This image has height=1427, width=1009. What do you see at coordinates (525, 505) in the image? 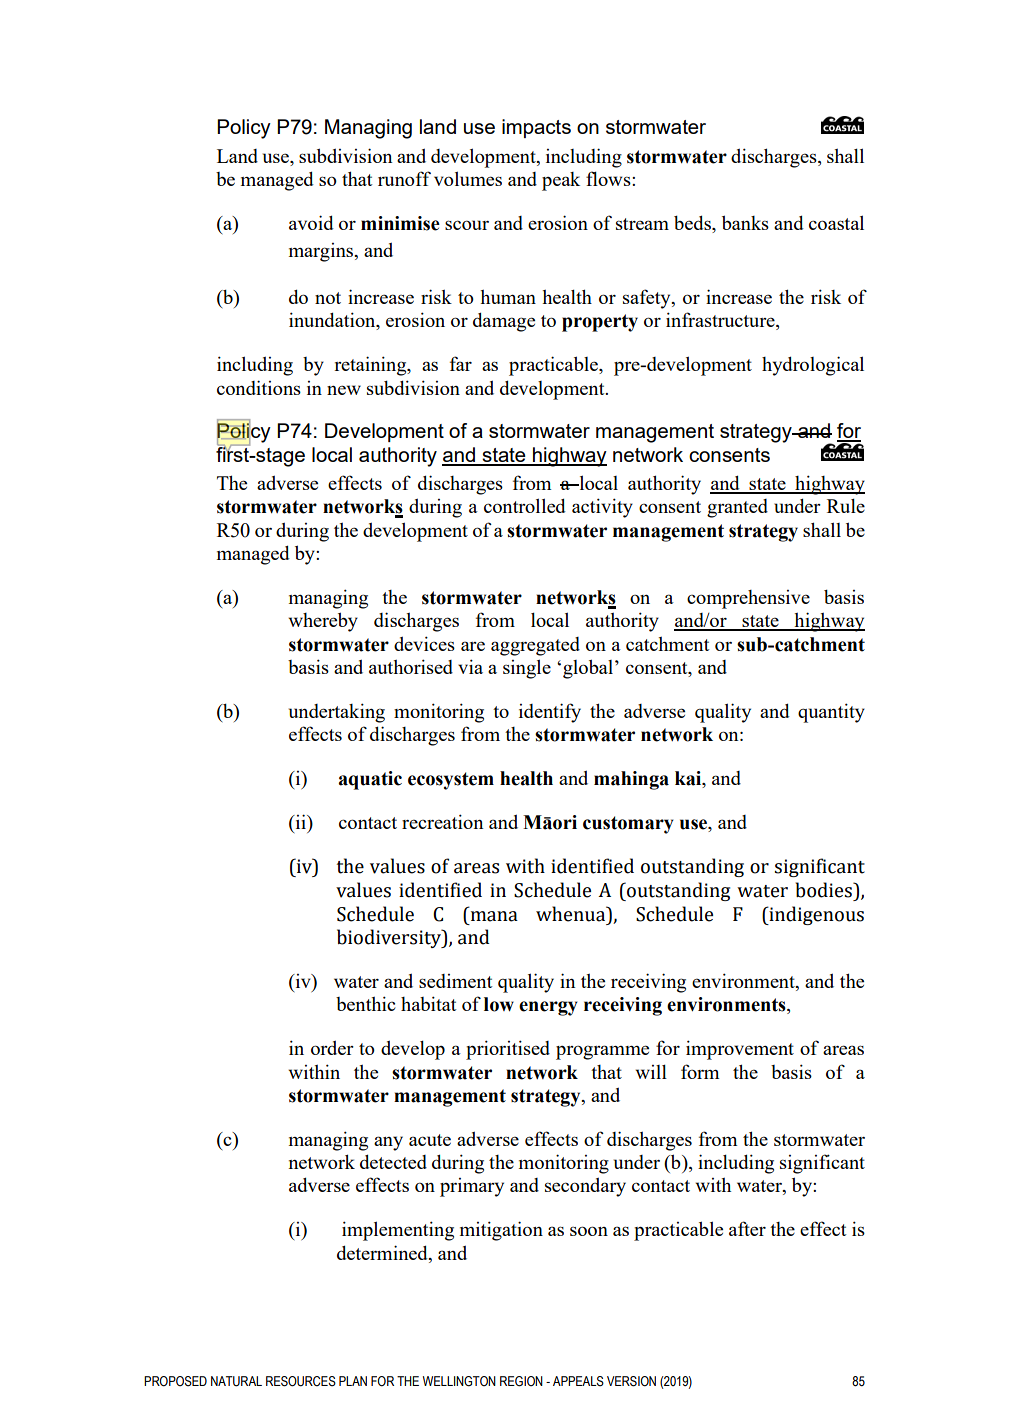
I see `controlled` at bounding box center [525, 505].
